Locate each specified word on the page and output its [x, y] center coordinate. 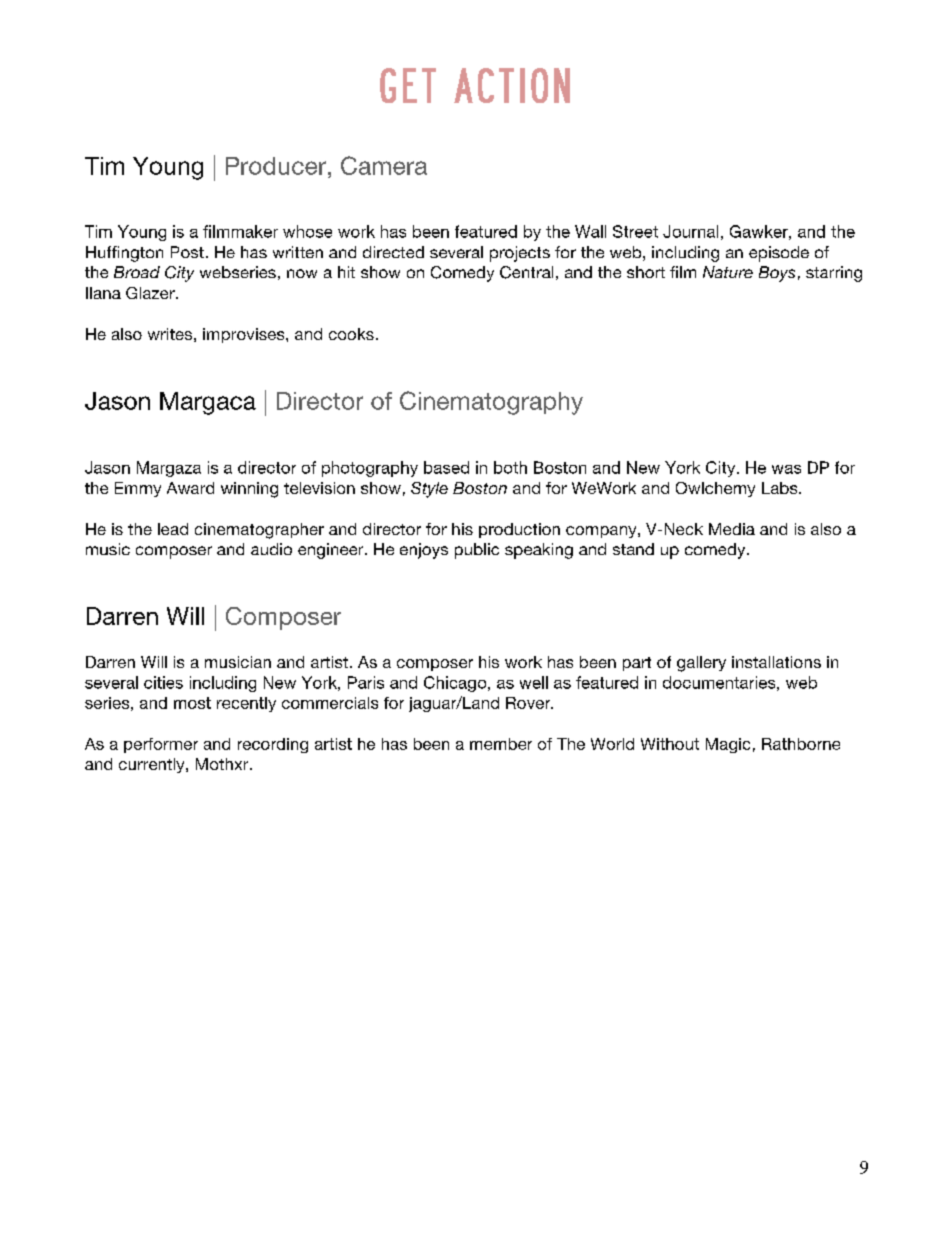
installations [776, 662]
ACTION [512, 85]
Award [190, 488]
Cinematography [491, 403]
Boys [777, 274]
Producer [277, 166]
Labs [781, 488]
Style [429, 490]
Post [187, 252]
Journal [690, 231]
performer [161, 745]
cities [163, 682]
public [477, 551]
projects [520, 254]
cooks [351, 334]
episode [779, 254]
